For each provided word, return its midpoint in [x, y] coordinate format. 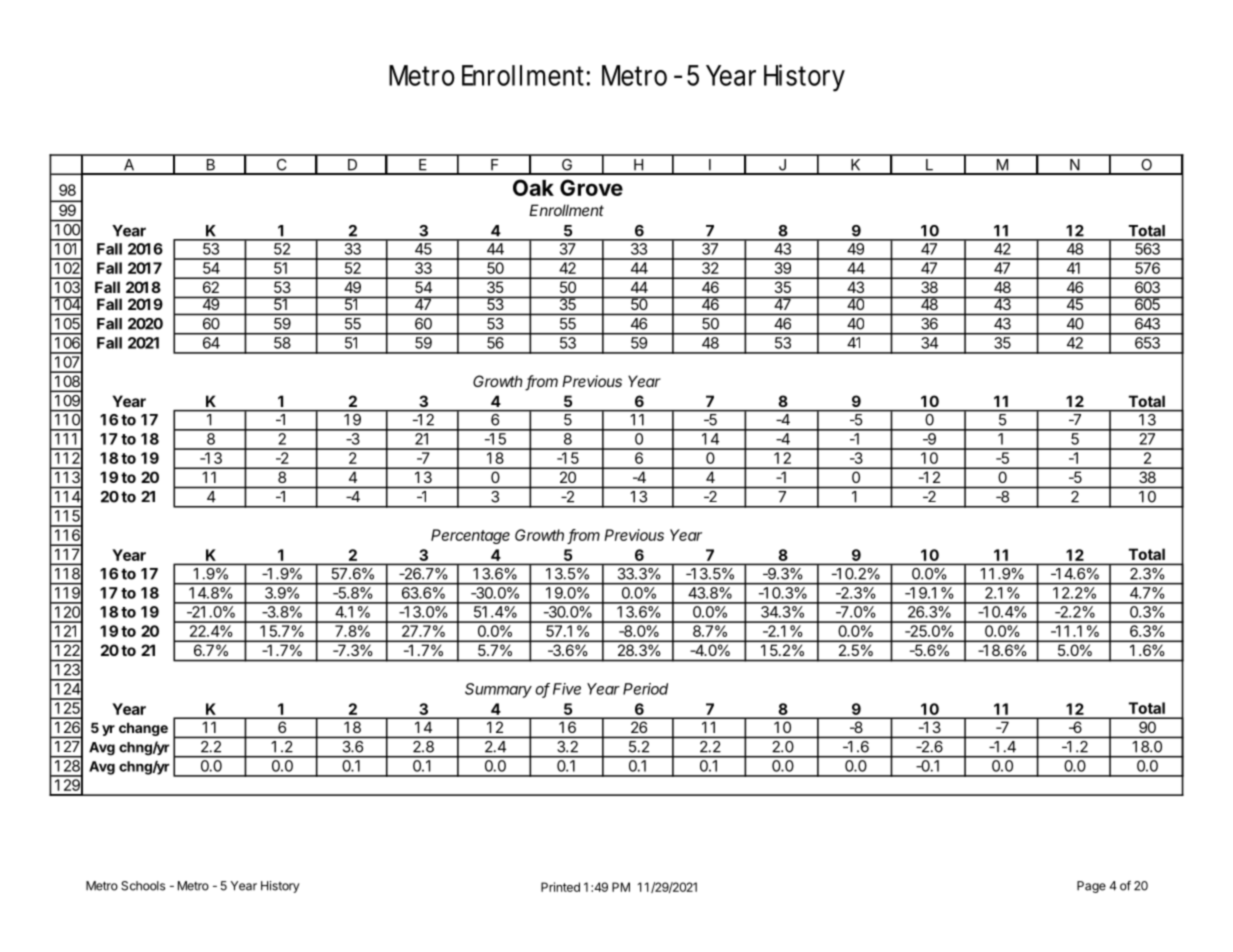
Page [1091, 887]
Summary [498, 690]
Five [567, 689]
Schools [143, 886]
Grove [591, 187]
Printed [560, 887]
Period [645, 689]
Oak [533, 187]
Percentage [470, 536]
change [143, 729]
